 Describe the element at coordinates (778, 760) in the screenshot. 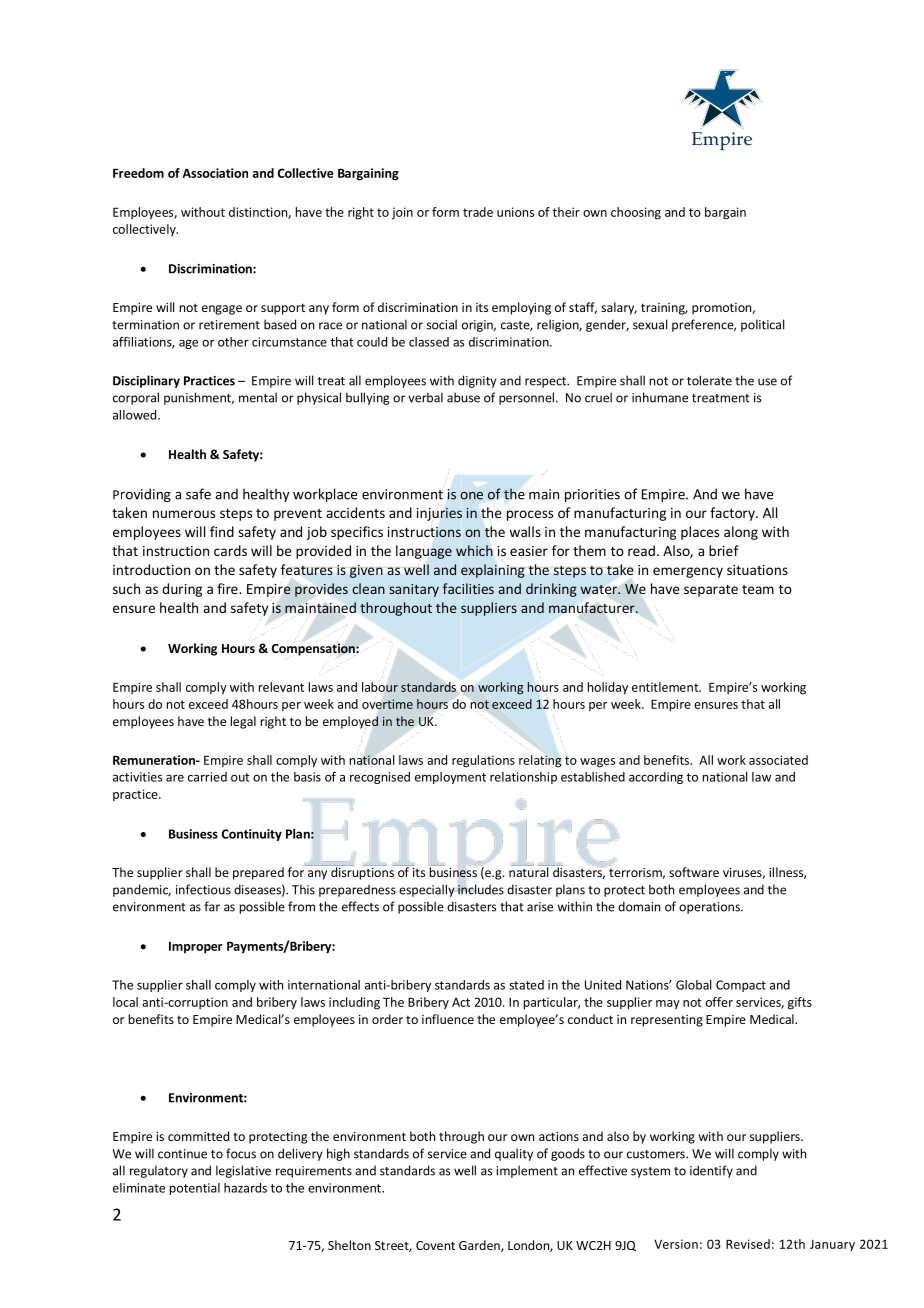

I see `associated` at that location.
